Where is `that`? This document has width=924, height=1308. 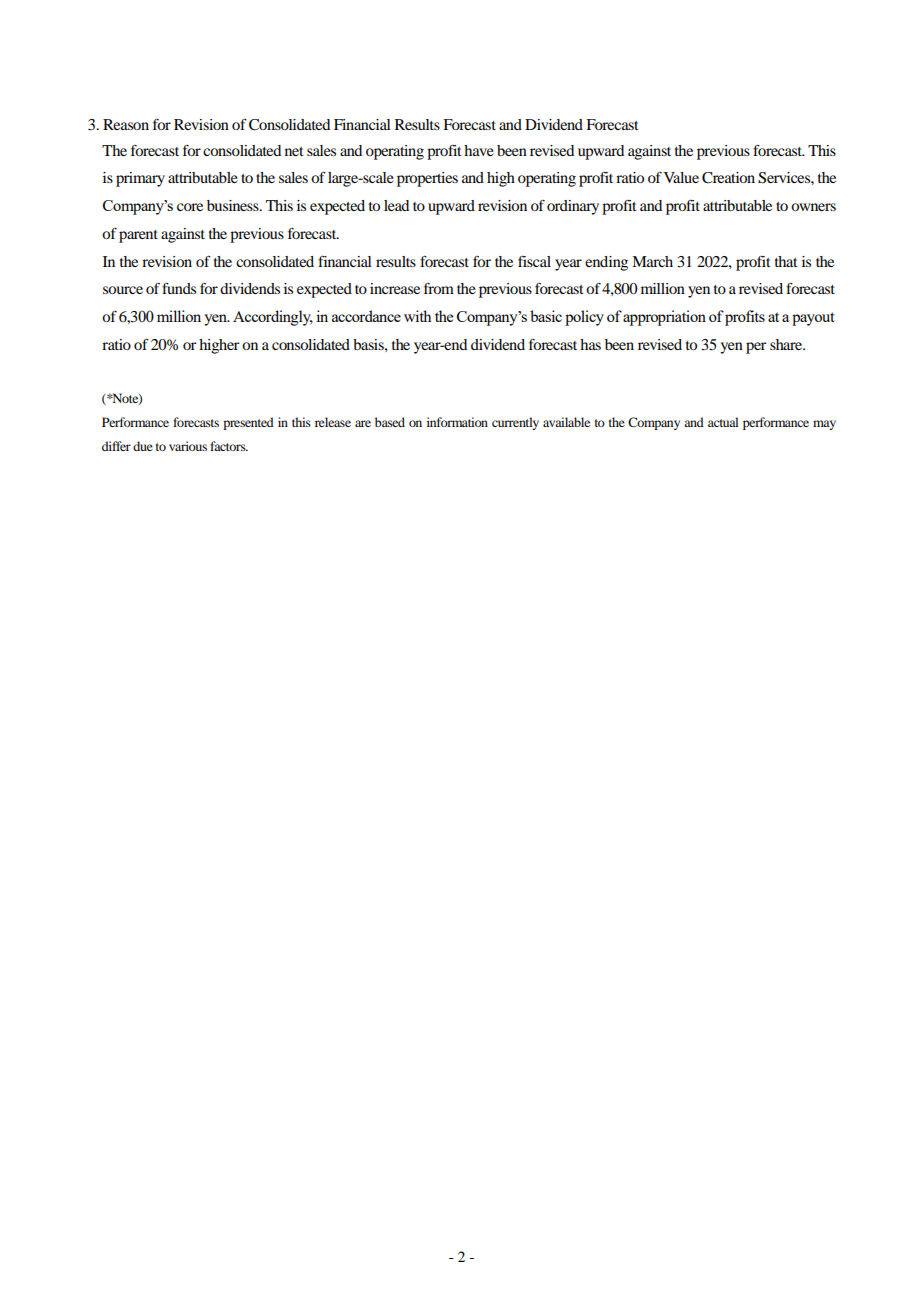
that is located at coordinates (786, 261).
